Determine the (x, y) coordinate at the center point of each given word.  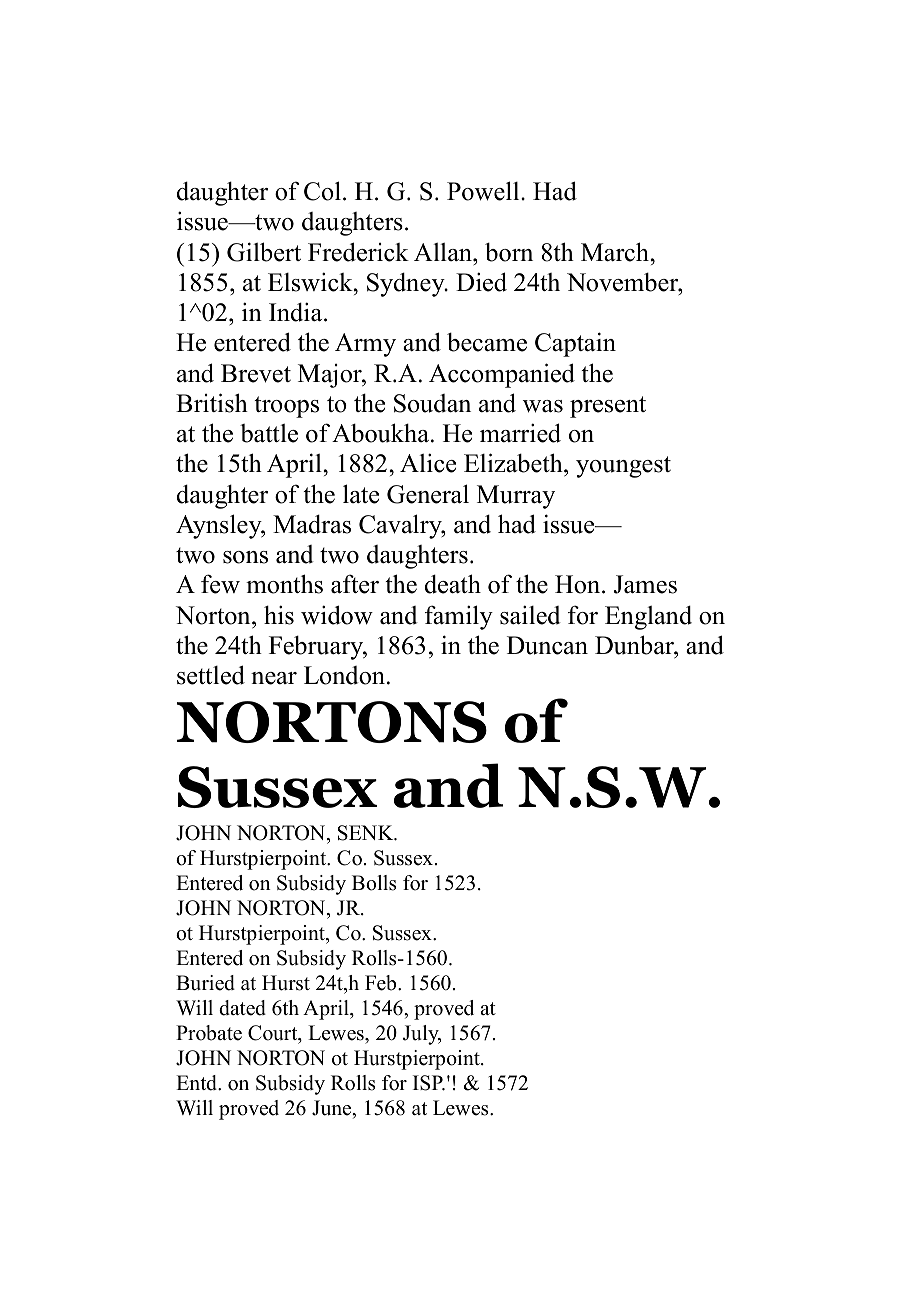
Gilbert (264, 252)
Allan (444, 252)
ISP (429, 1083)
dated (242, 1008)
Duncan (547, 645)
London (344, 675)
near (274, 678)
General (428, 494)
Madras (312, 524)
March (616, 252)
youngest (623, 467)
